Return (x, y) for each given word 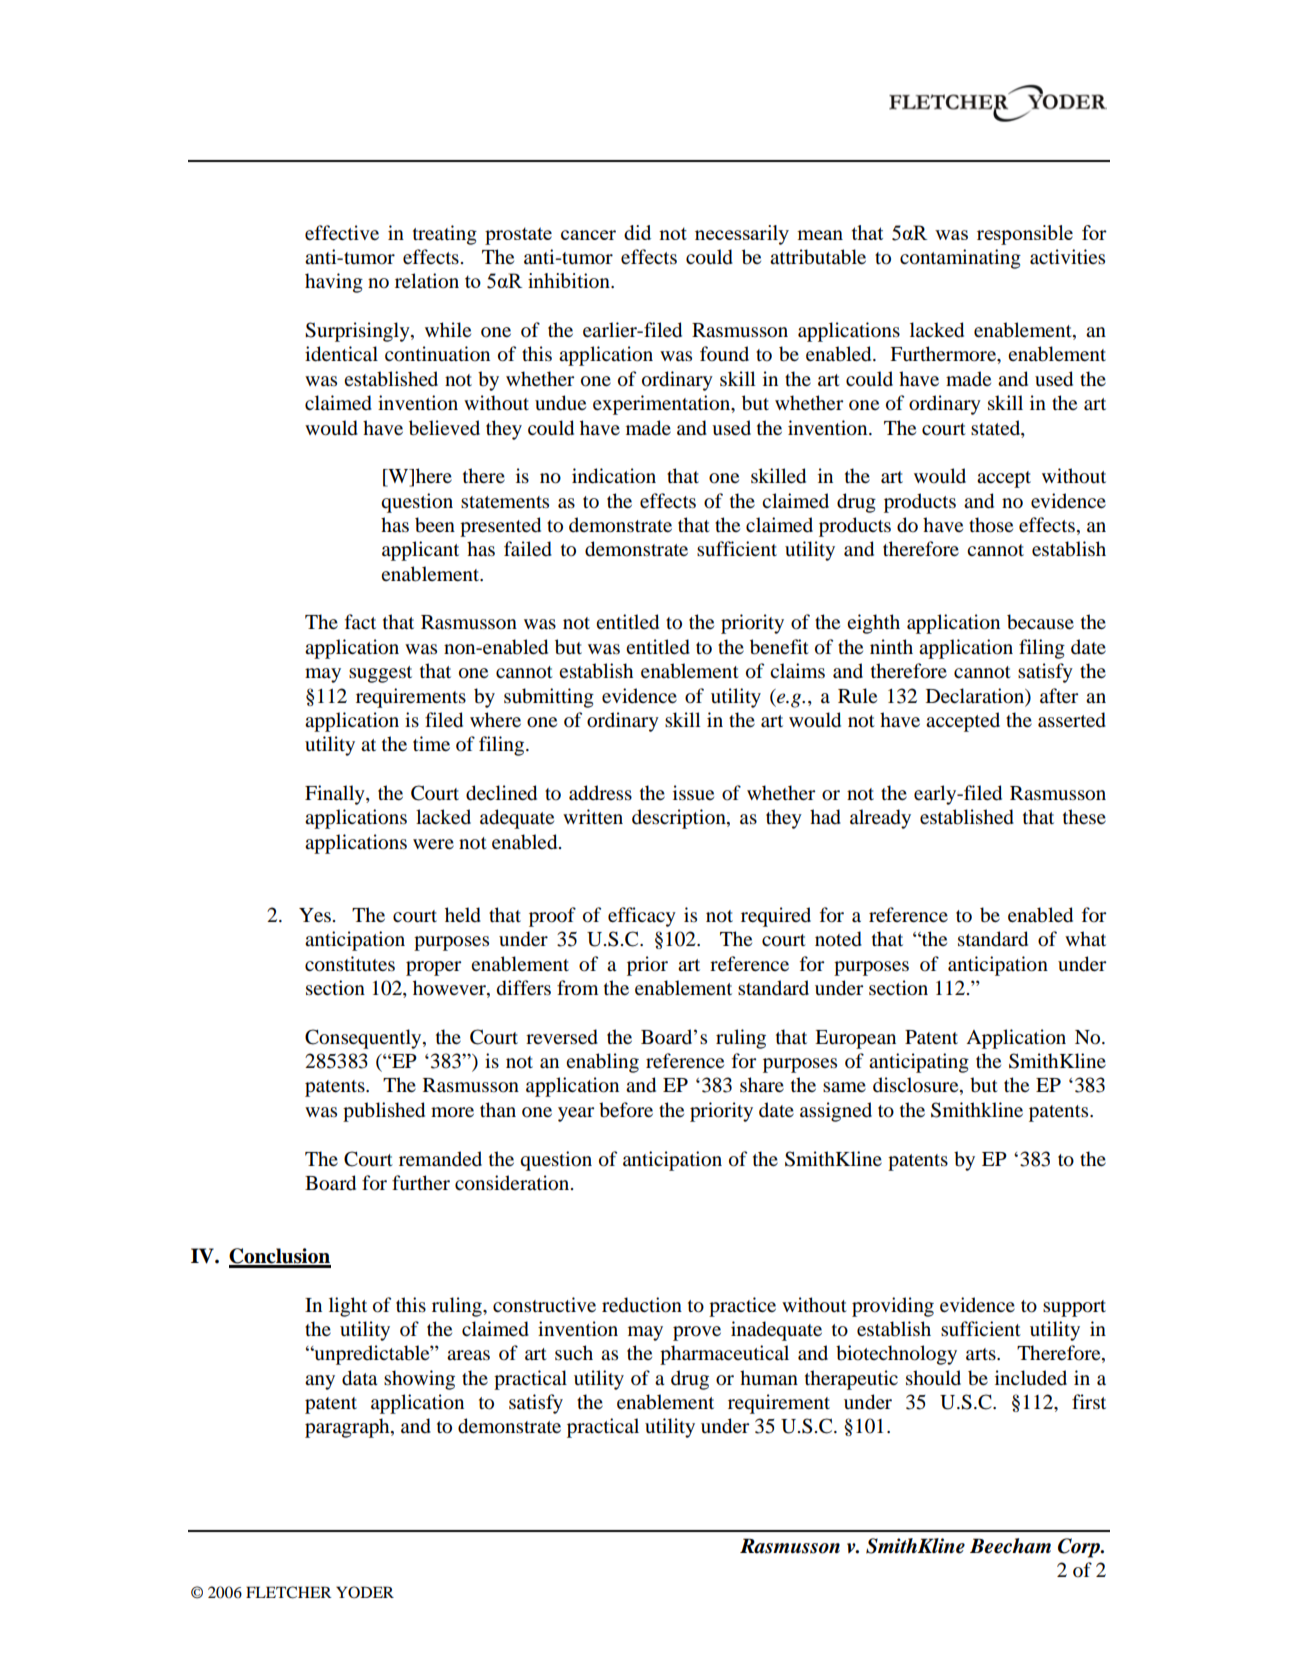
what (1085, 939)
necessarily (742, 235)
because (1040, 622)
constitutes (350, 964)
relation (427, 281)
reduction (642, 1305)
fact (360, 621)
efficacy (642, 917)
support (1074, 1308)
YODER (365, 1592)
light (348, 1307)
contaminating (960, 259)
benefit (779, 647)
